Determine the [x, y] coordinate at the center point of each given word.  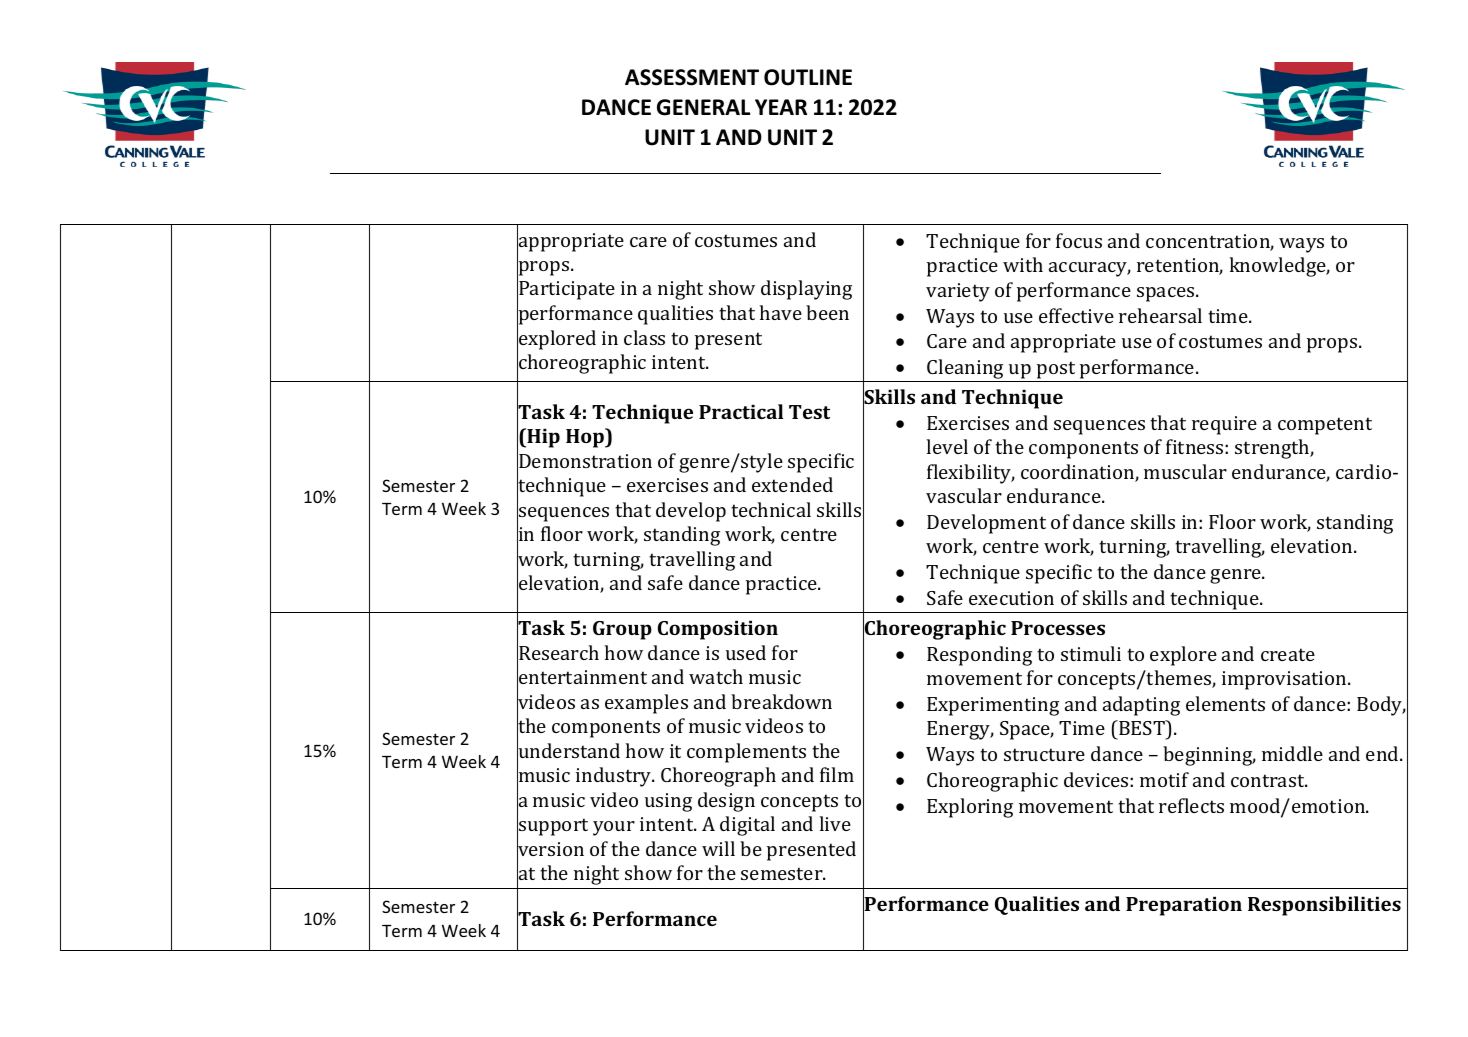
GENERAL [703, 107]
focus [1079, 240]
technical [771, 509]
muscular [1185, 471]
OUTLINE [808, 77]
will [718, 848]
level [947, 446]
